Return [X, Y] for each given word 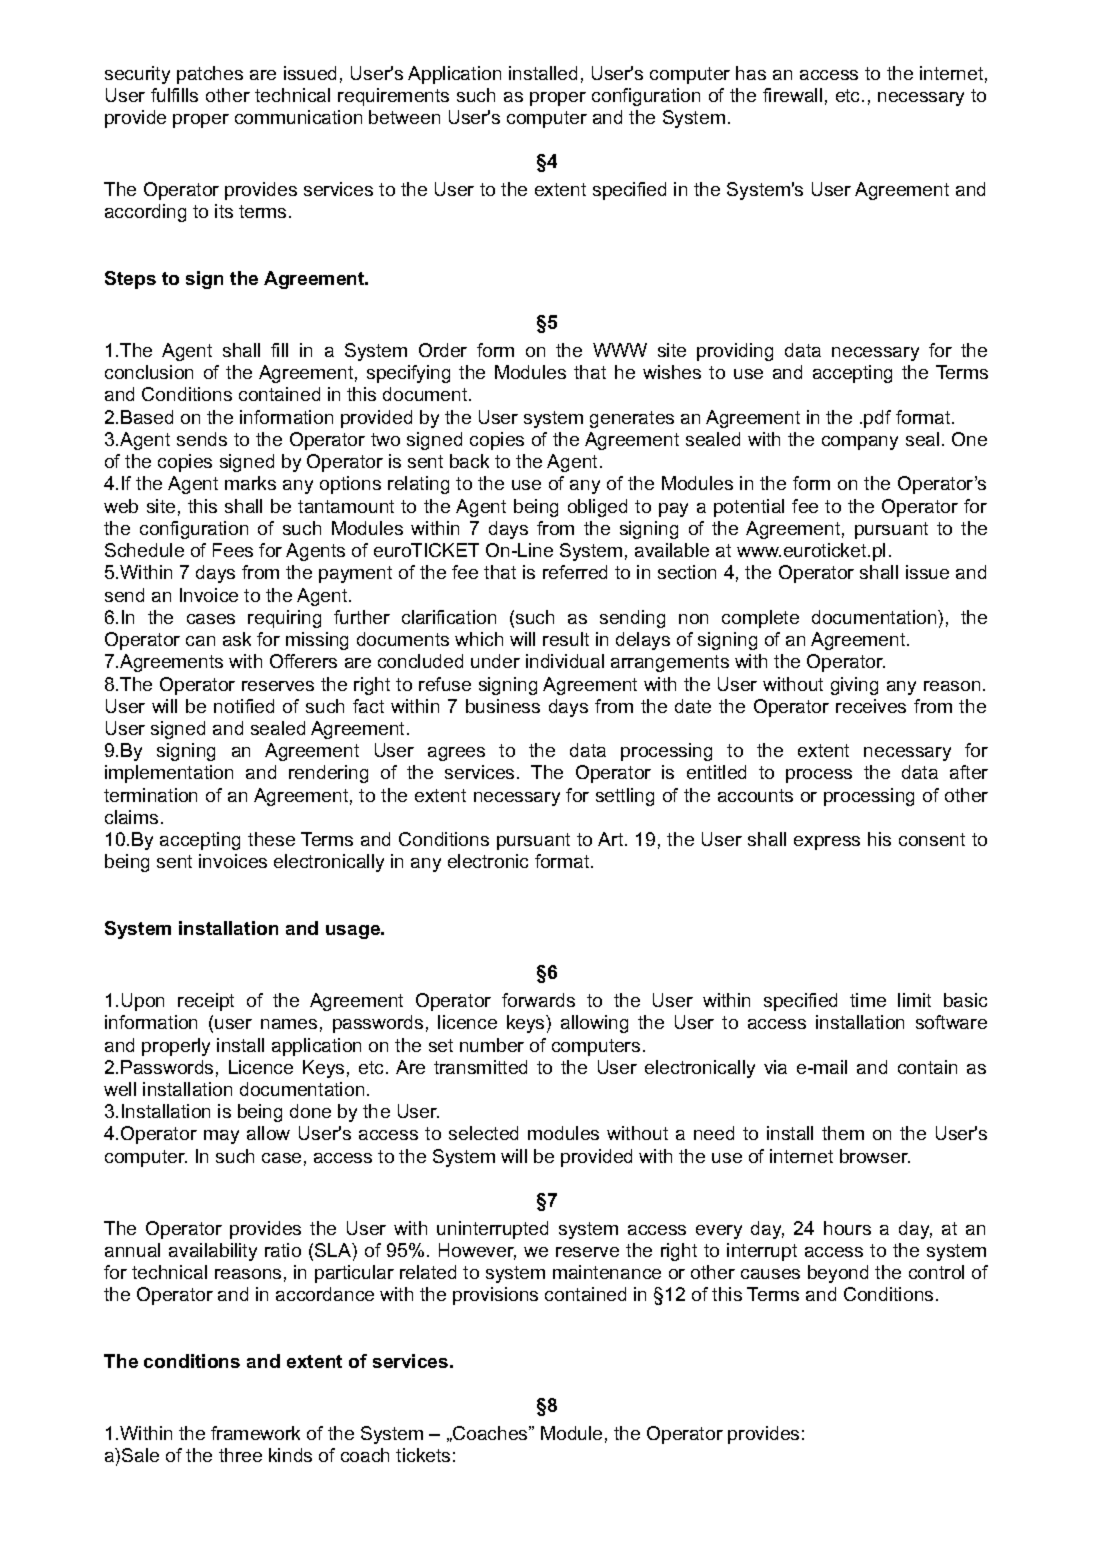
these [271, 839]
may [221, 1137]
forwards [538, 1000]
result [566, 639]
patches [210, 75]
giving [854, 686]
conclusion [149, 372]
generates [632, 419]
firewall [792, 95]
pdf [877, 419]
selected [483, 1133]
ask [237, 639]
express [827, 843]
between [404, 117]
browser [875, 1156]
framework [255, 1433]
